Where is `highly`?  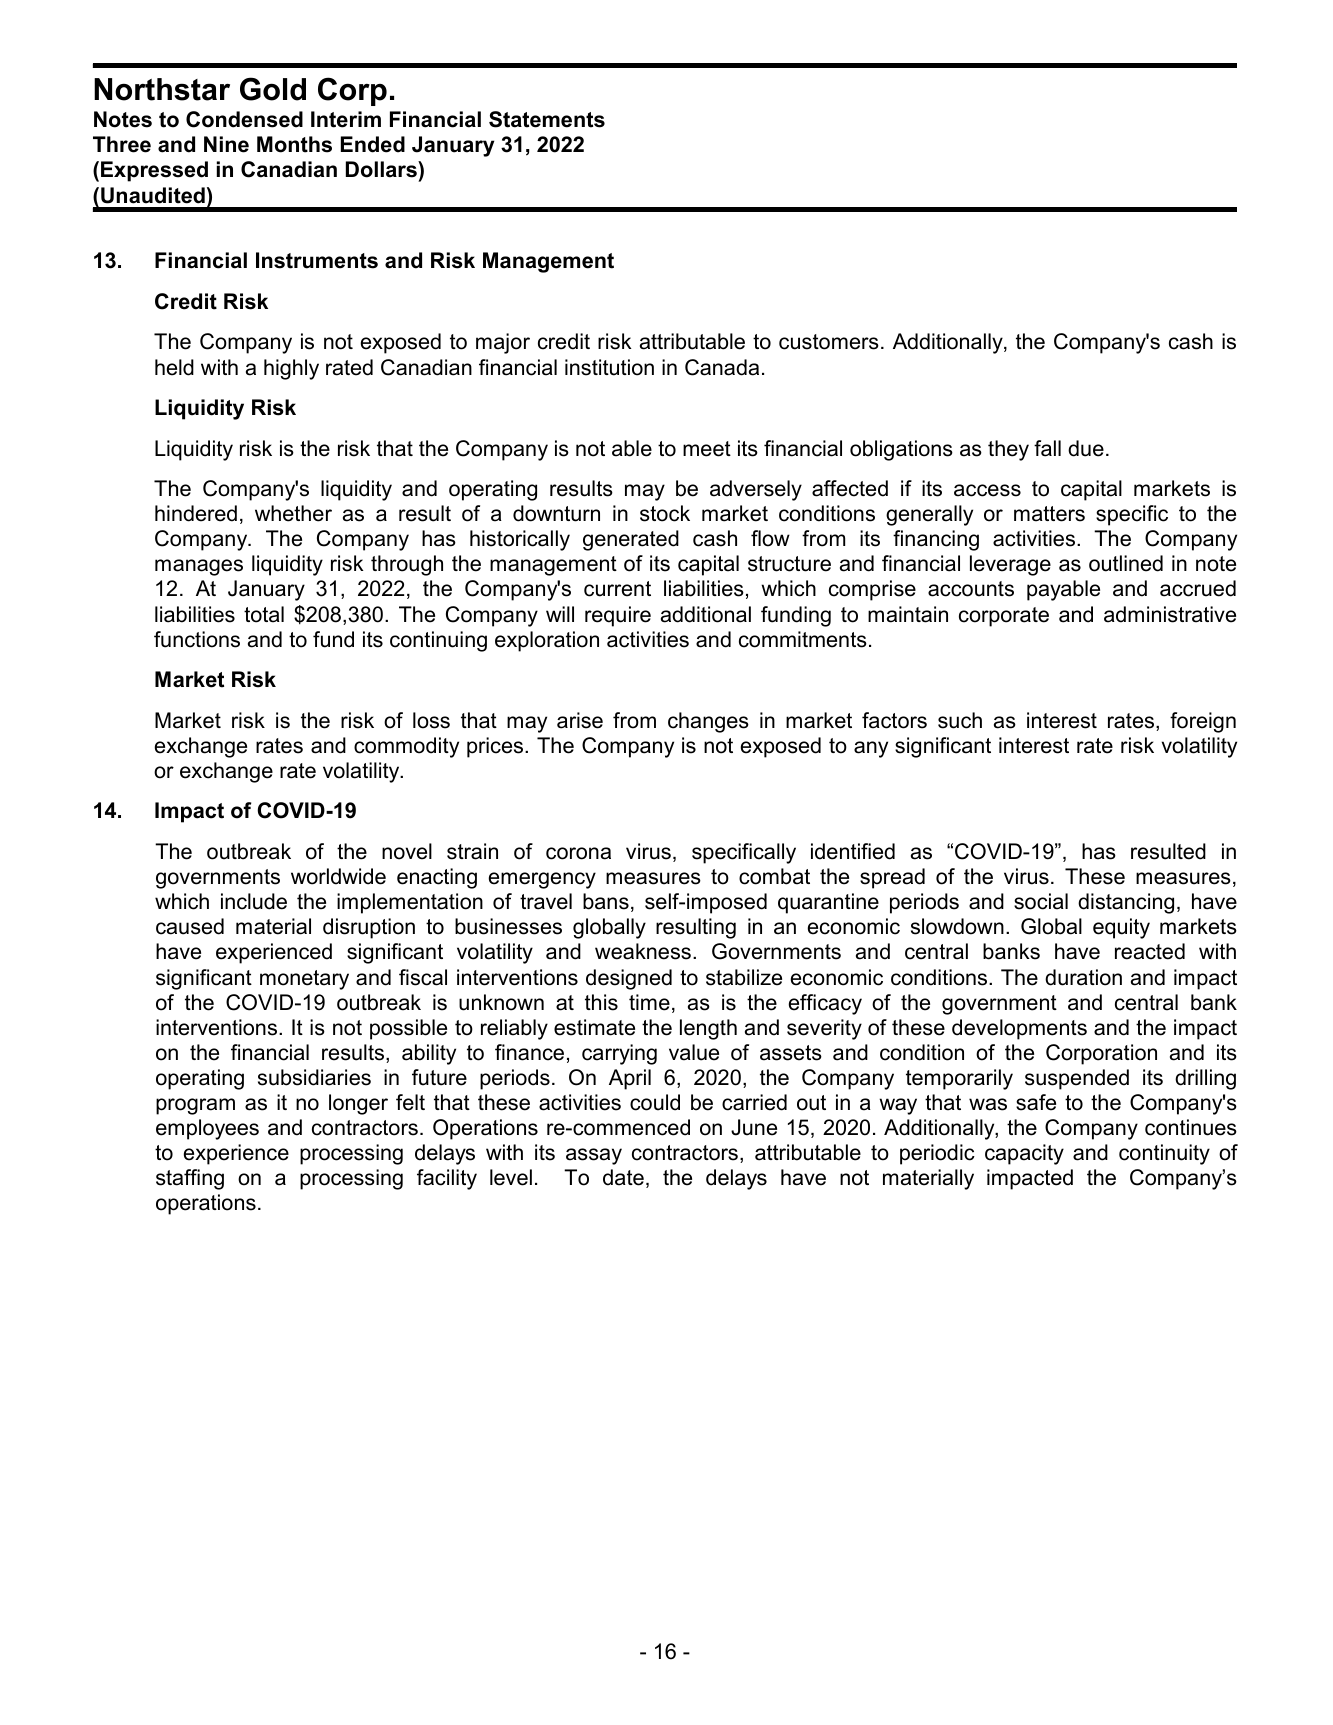 highly is located at coordinates (291, 369).
